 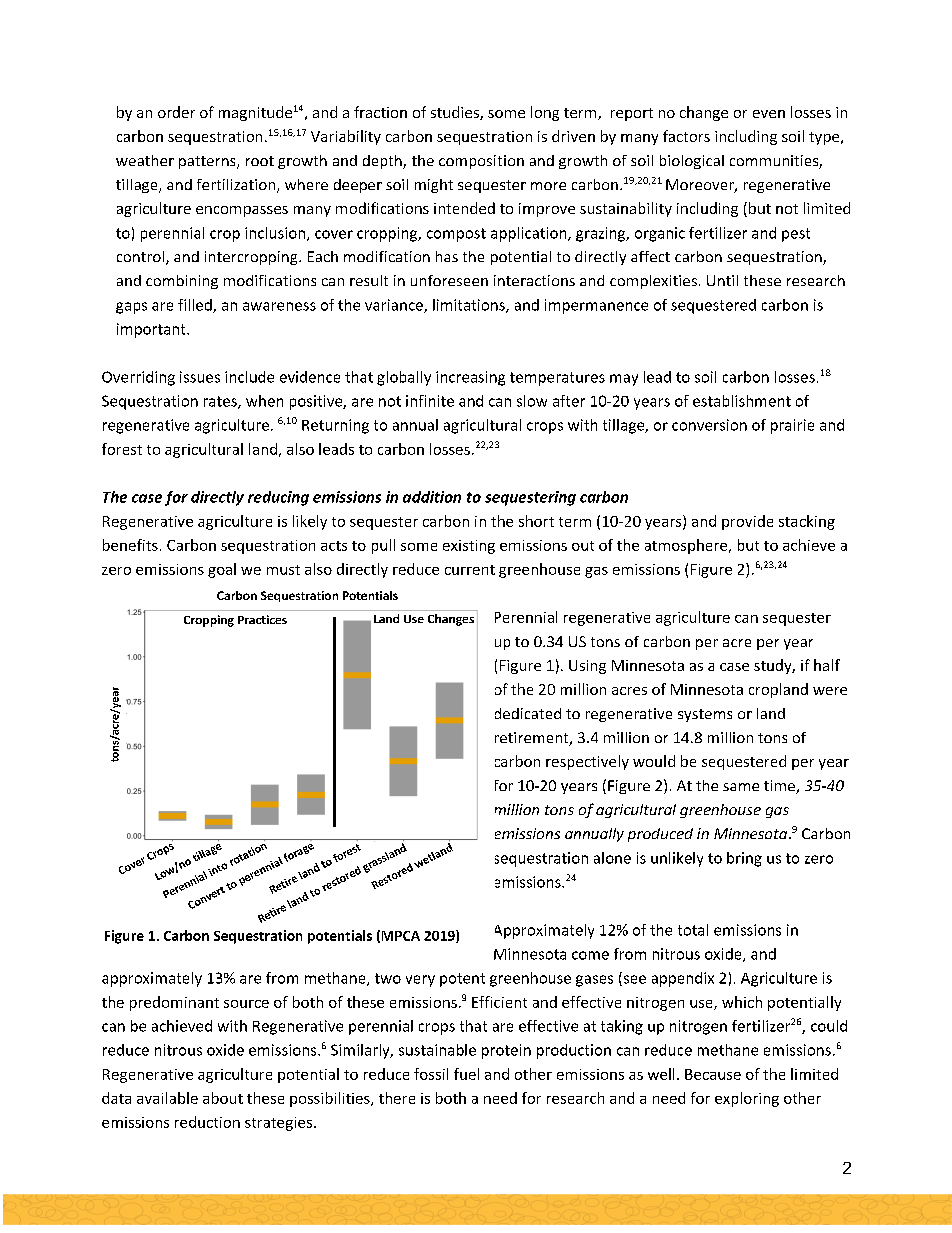 What do you see at coordinates (722, 280) in the page?
I see `Until` at bounding box center [722, 280].
